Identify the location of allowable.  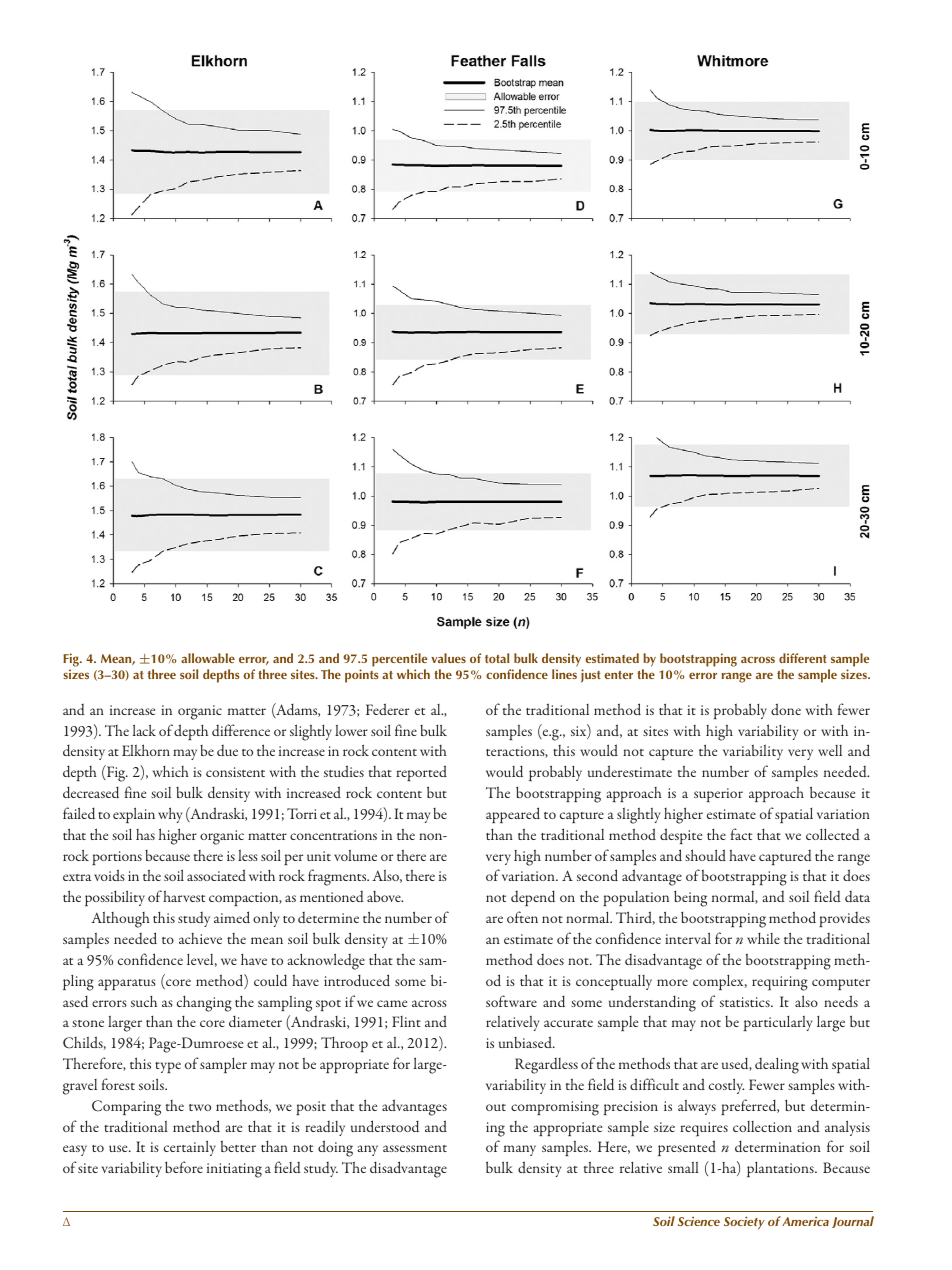
(208, 658).
